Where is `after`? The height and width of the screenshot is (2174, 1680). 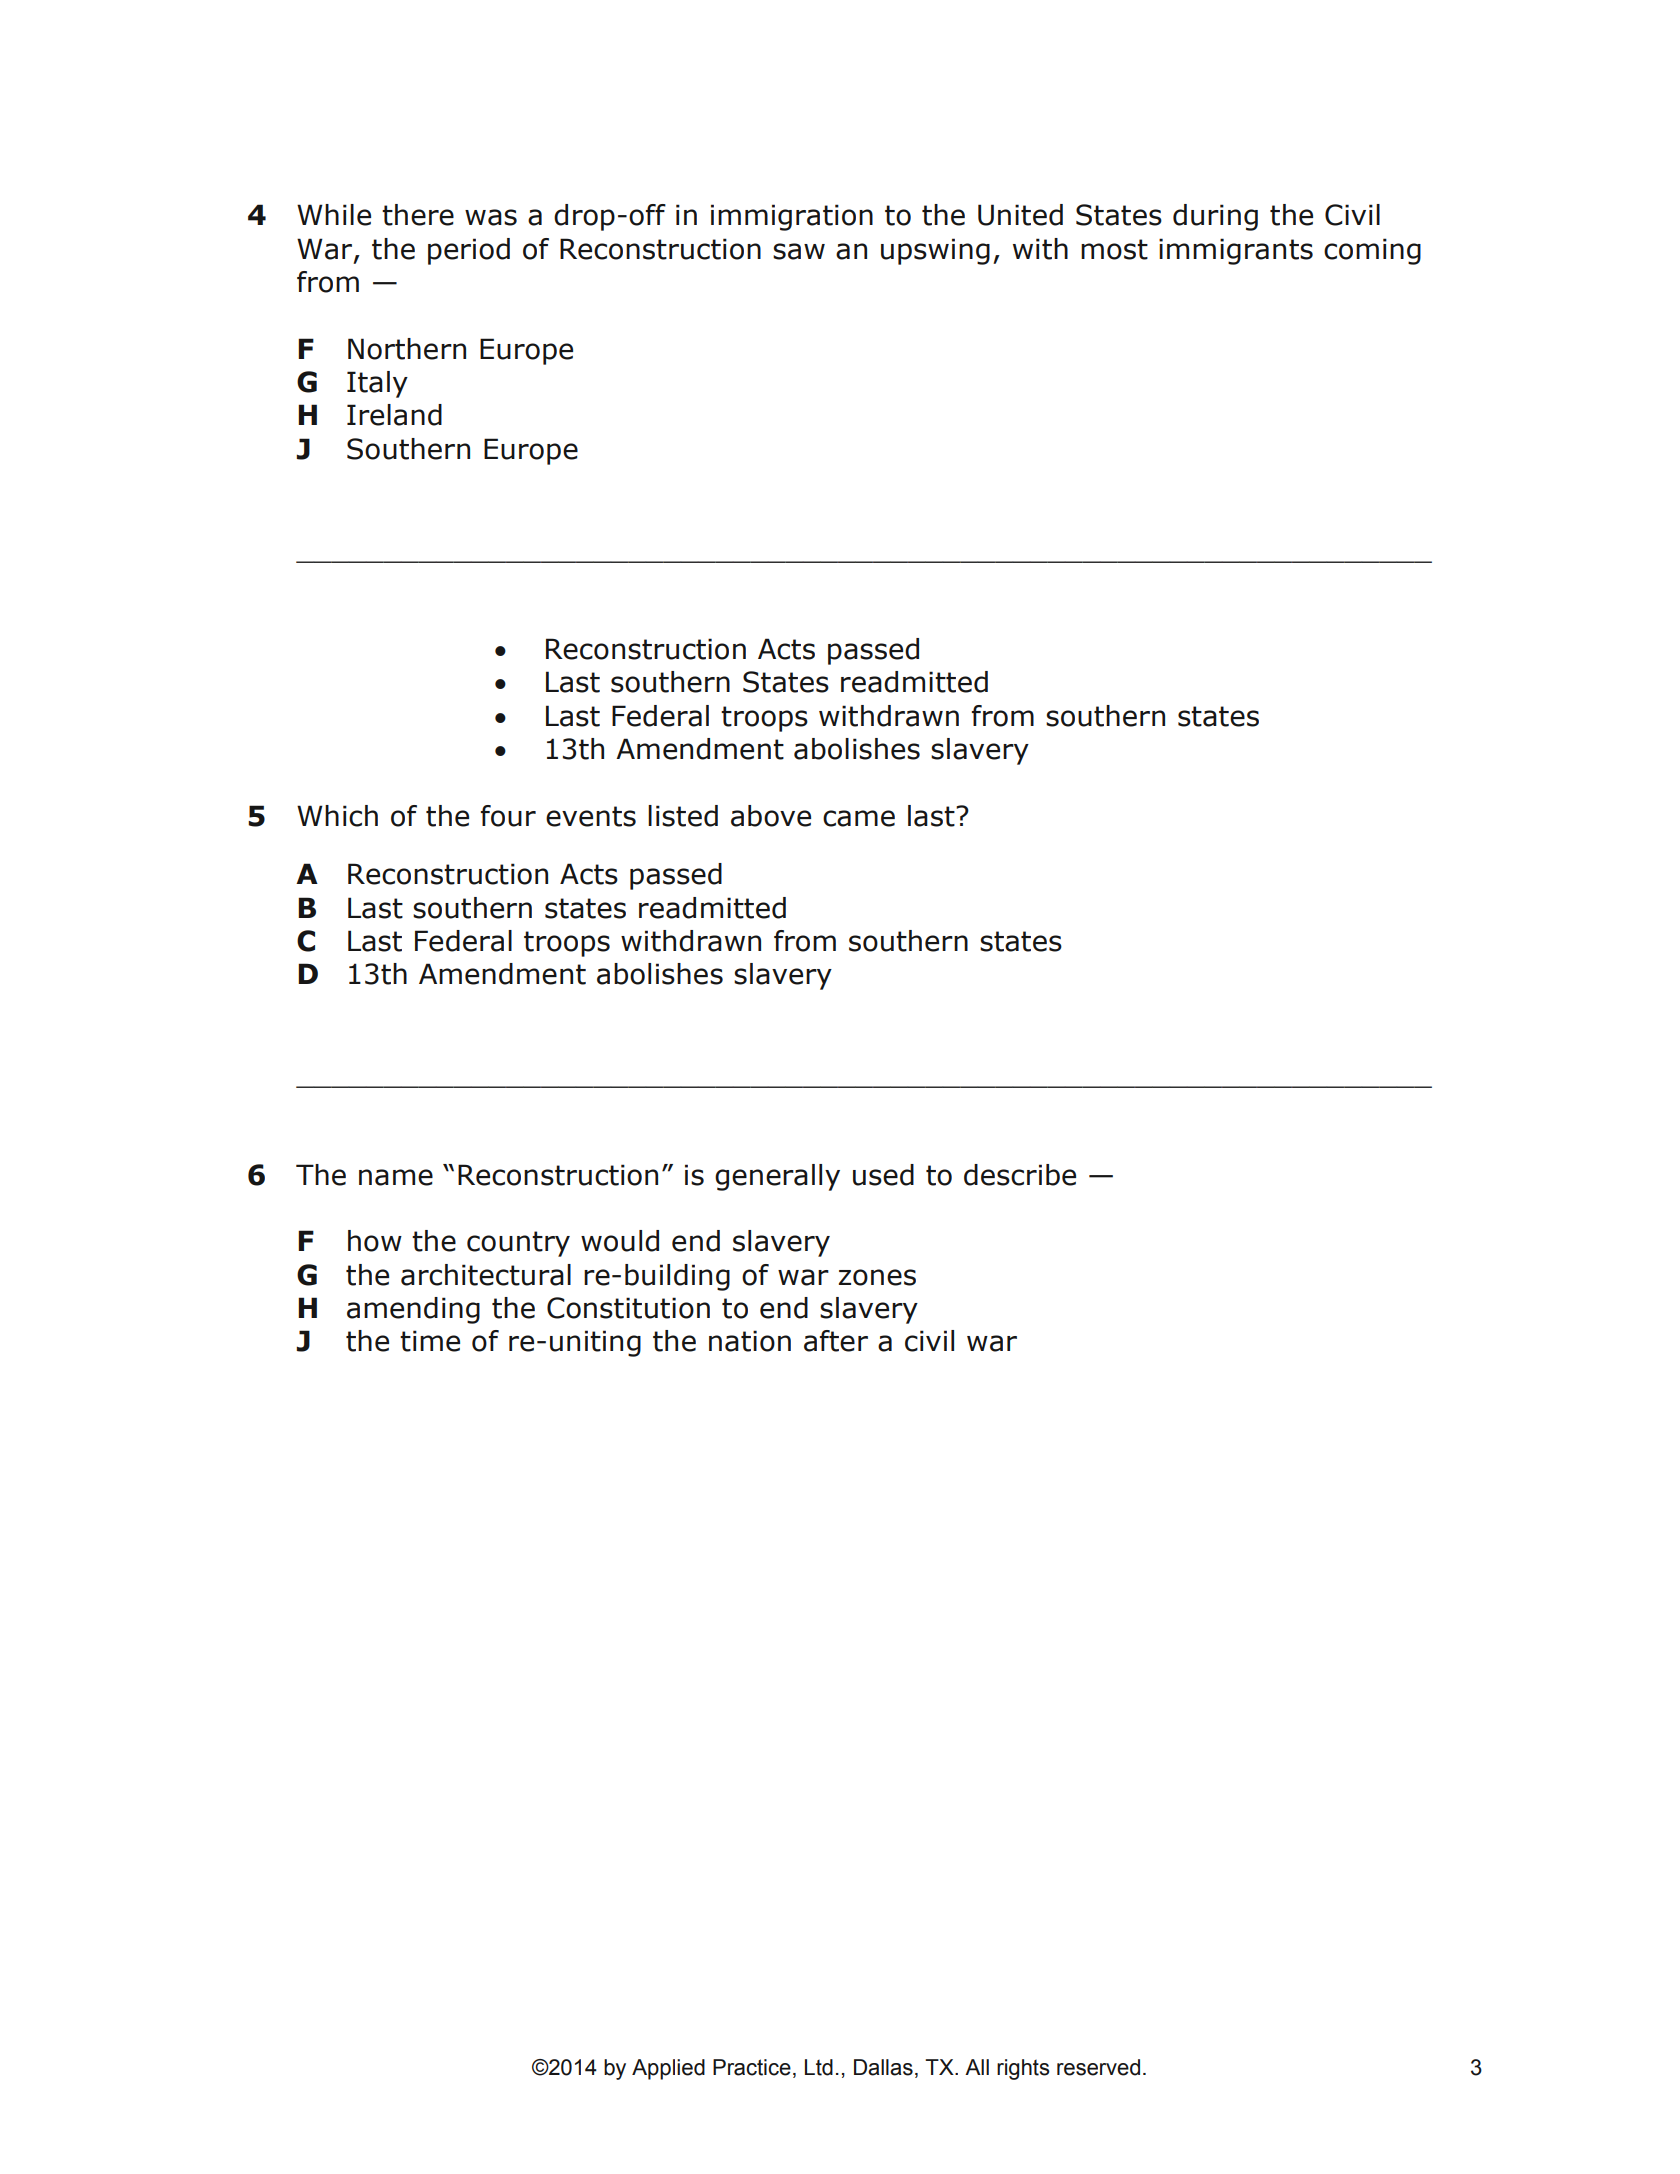
after is located at coordinates (836, 1341).
